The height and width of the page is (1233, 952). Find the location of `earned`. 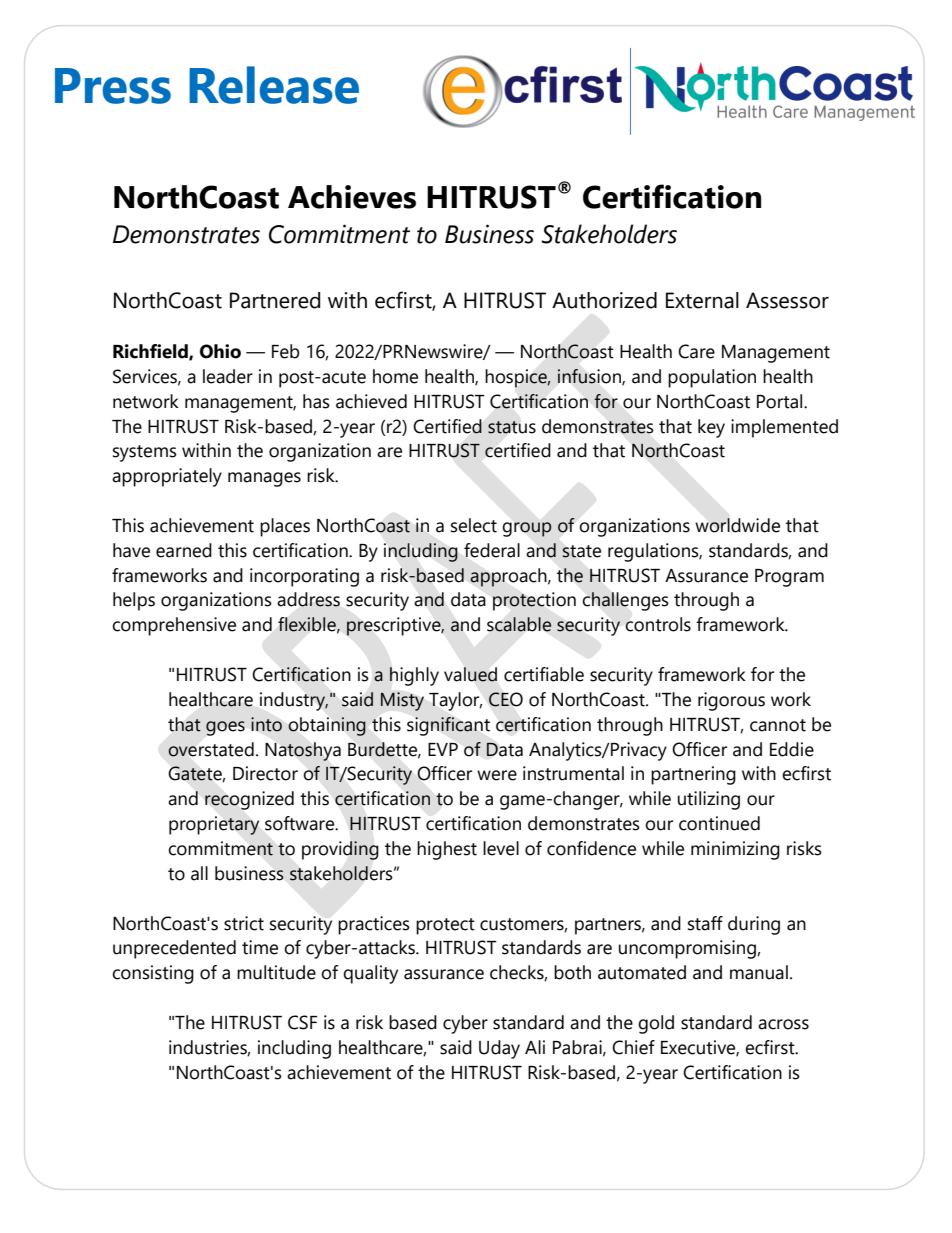

earned is located at coordinates (184, 550).
